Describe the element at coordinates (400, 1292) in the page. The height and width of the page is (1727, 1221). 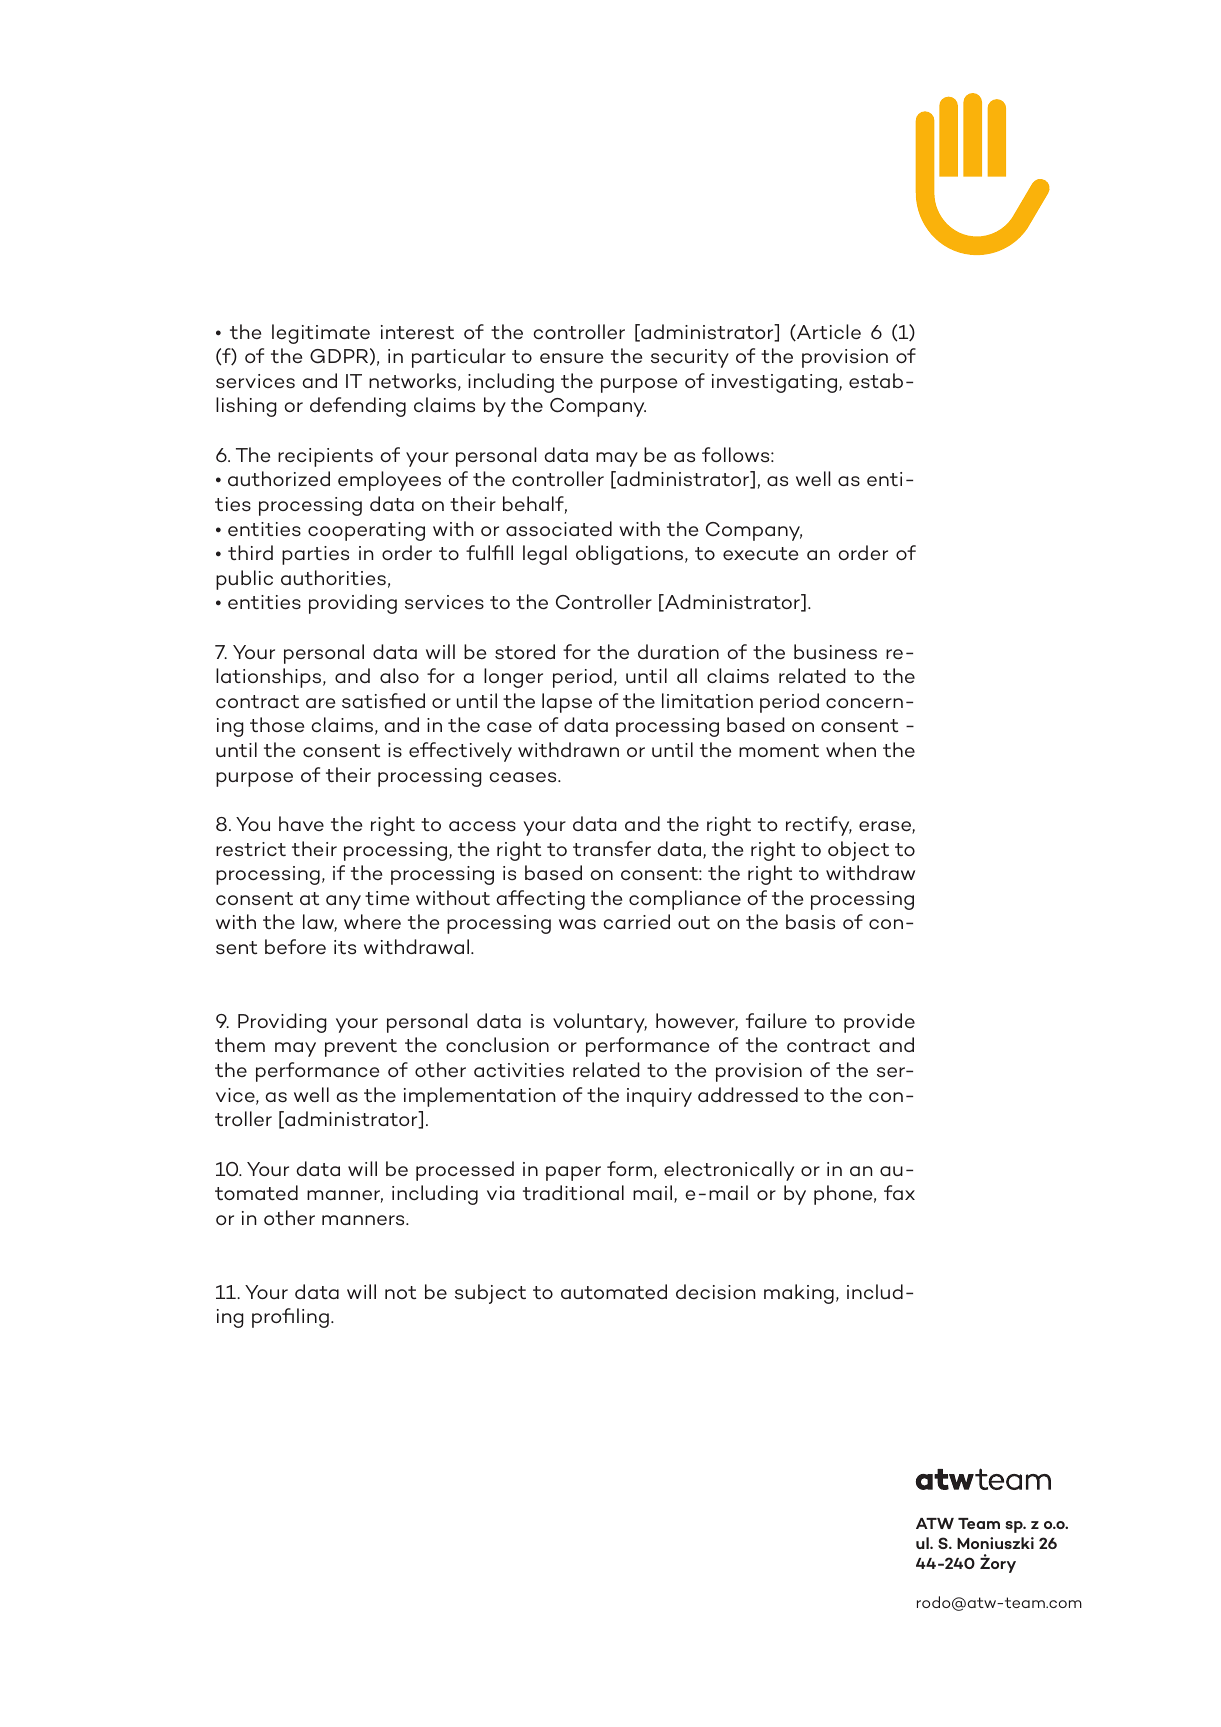
I see `not` at that location.
